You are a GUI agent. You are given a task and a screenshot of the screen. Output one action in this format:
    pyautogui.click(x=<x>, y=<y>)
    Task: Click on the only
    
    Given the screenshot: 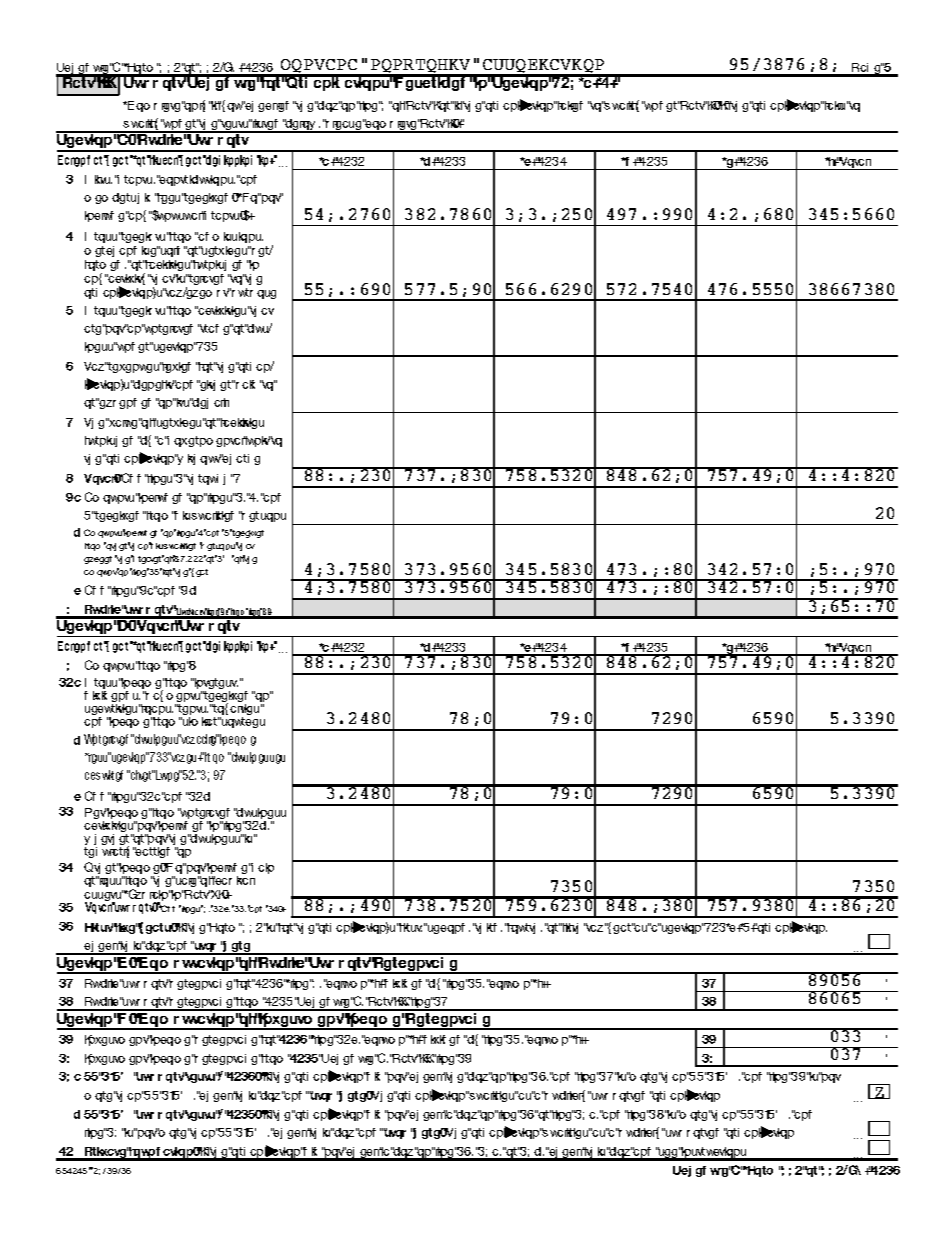 What is the action you would take?
    pyautogui.click(x=194, y=106)
